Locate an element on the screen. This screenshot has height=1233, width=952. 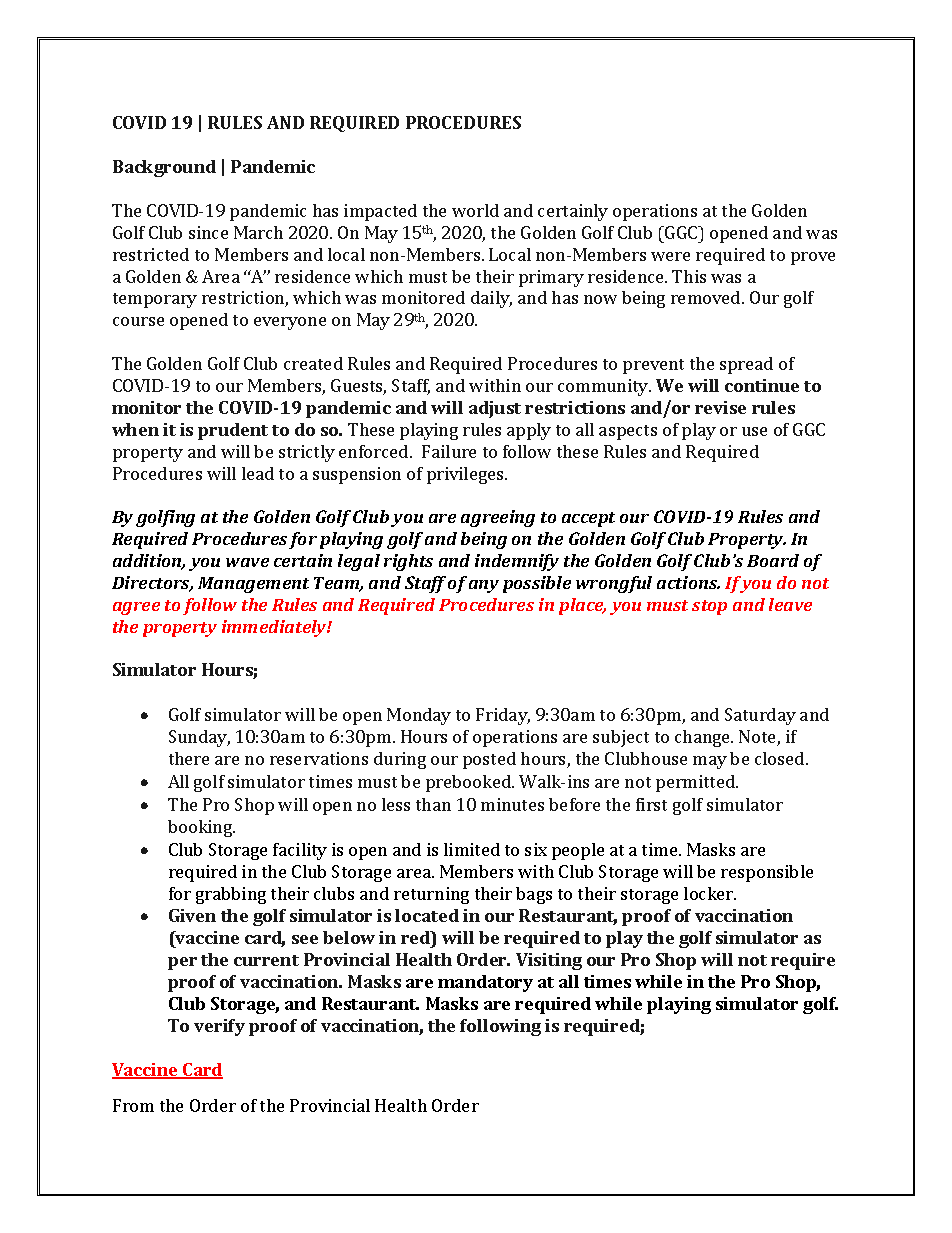
grabbing is located at coordinates (231, 895).
